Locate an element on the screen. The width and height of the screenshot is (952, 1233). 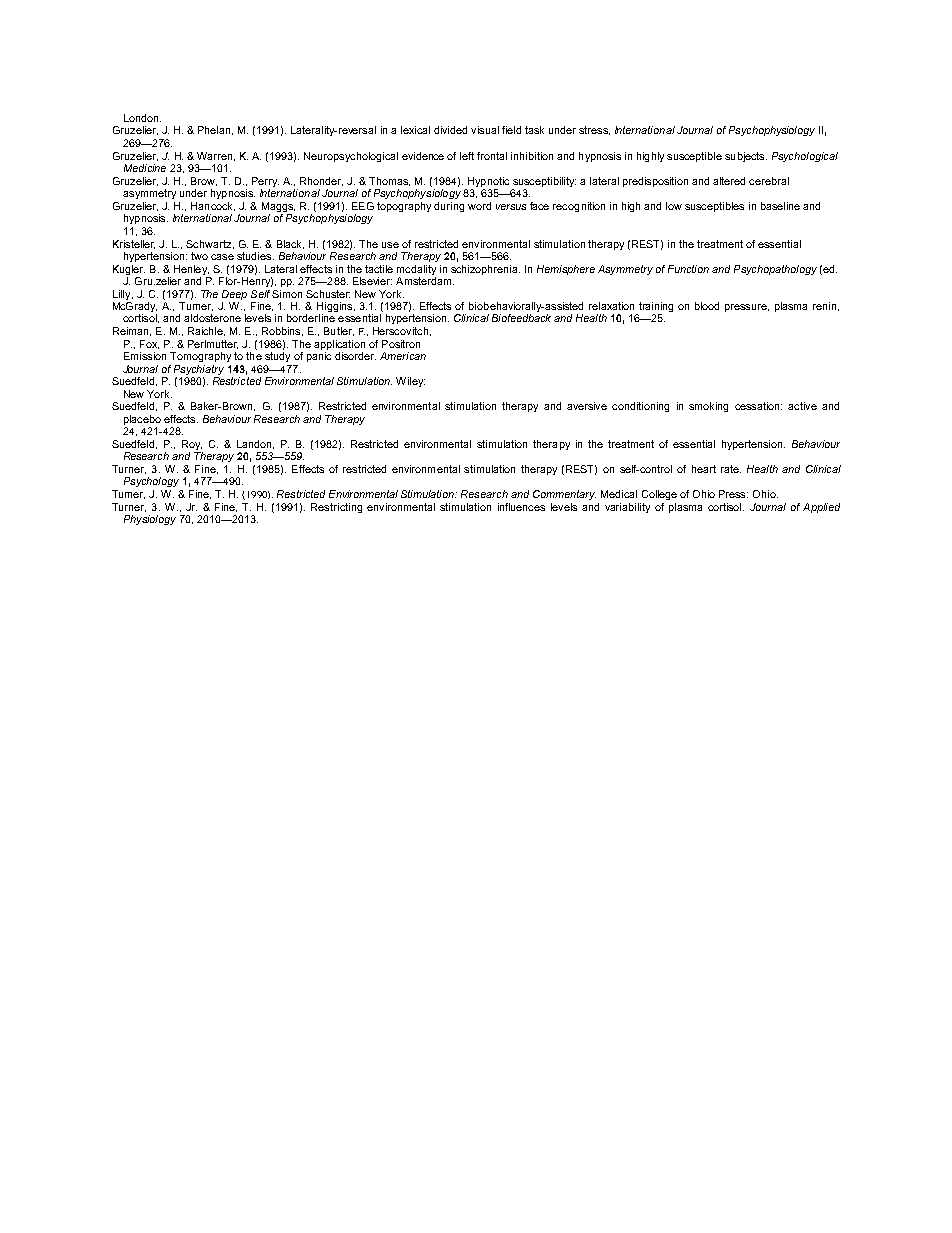
London is located at coordinates (142, 118).
